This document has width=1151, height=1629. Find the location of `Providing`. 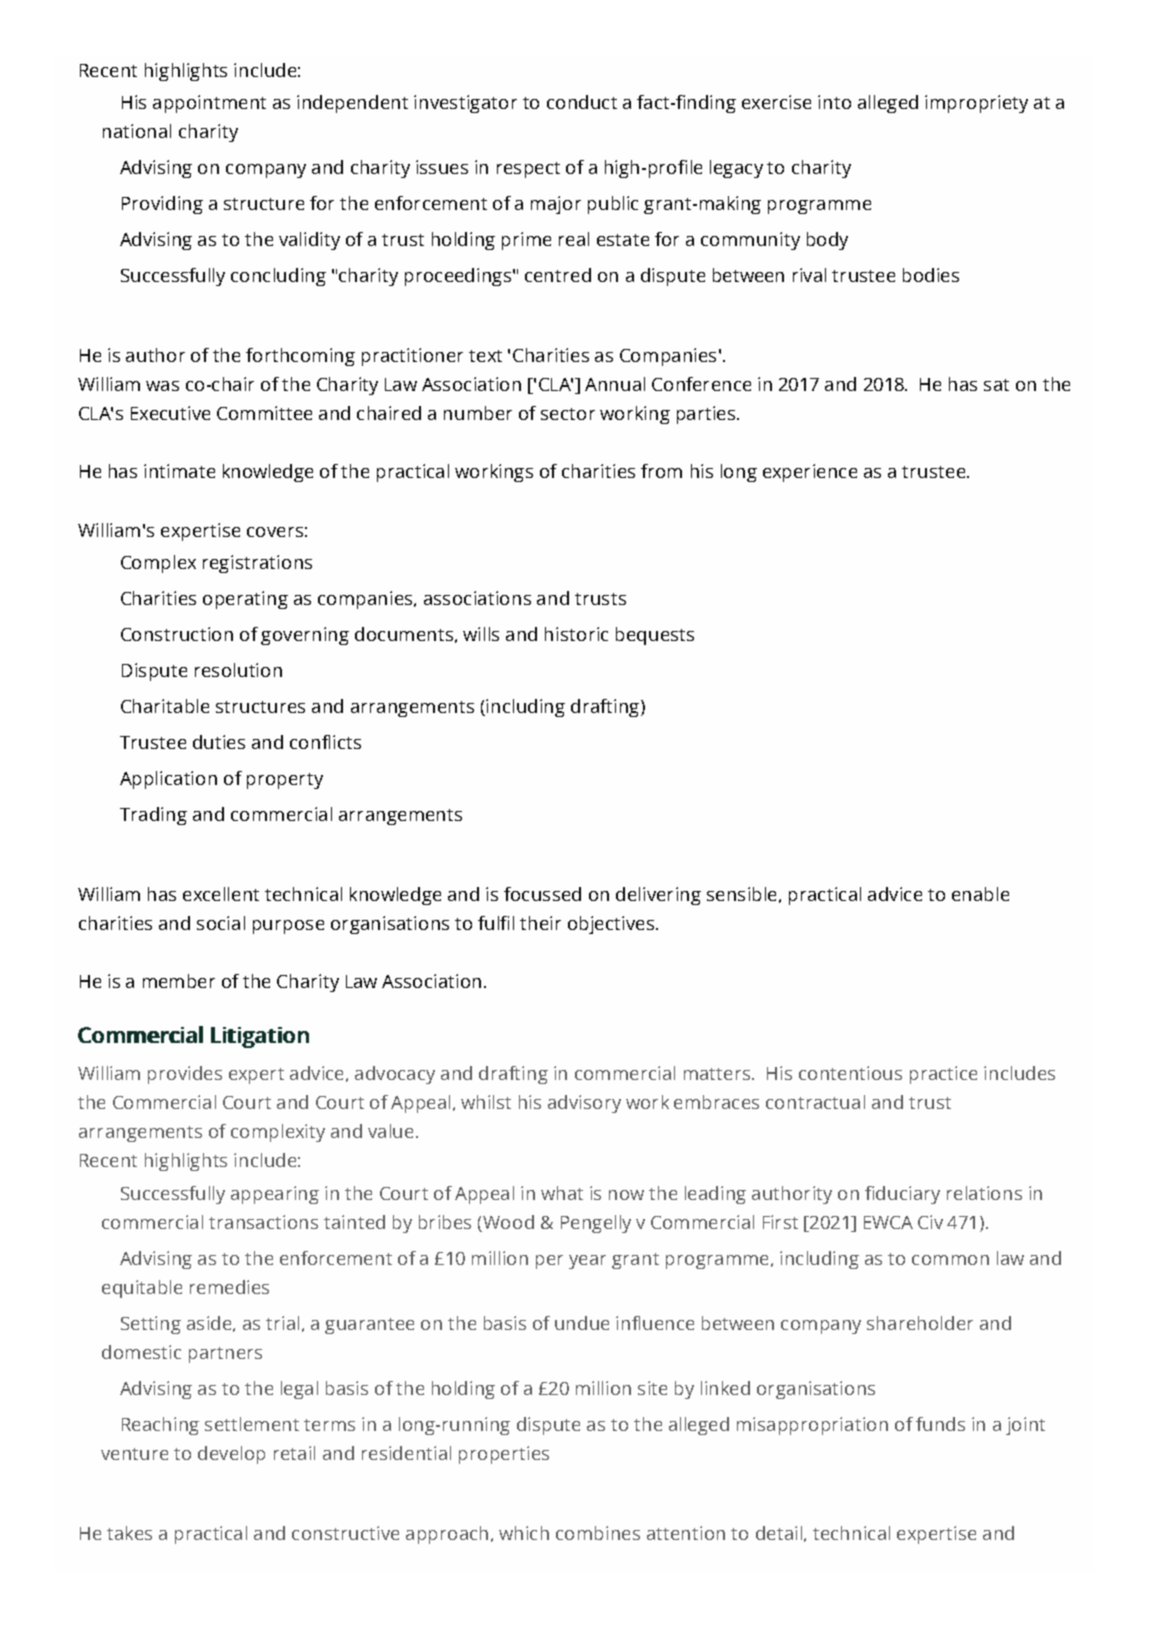

Providing is located at coordinates (162, 205).
